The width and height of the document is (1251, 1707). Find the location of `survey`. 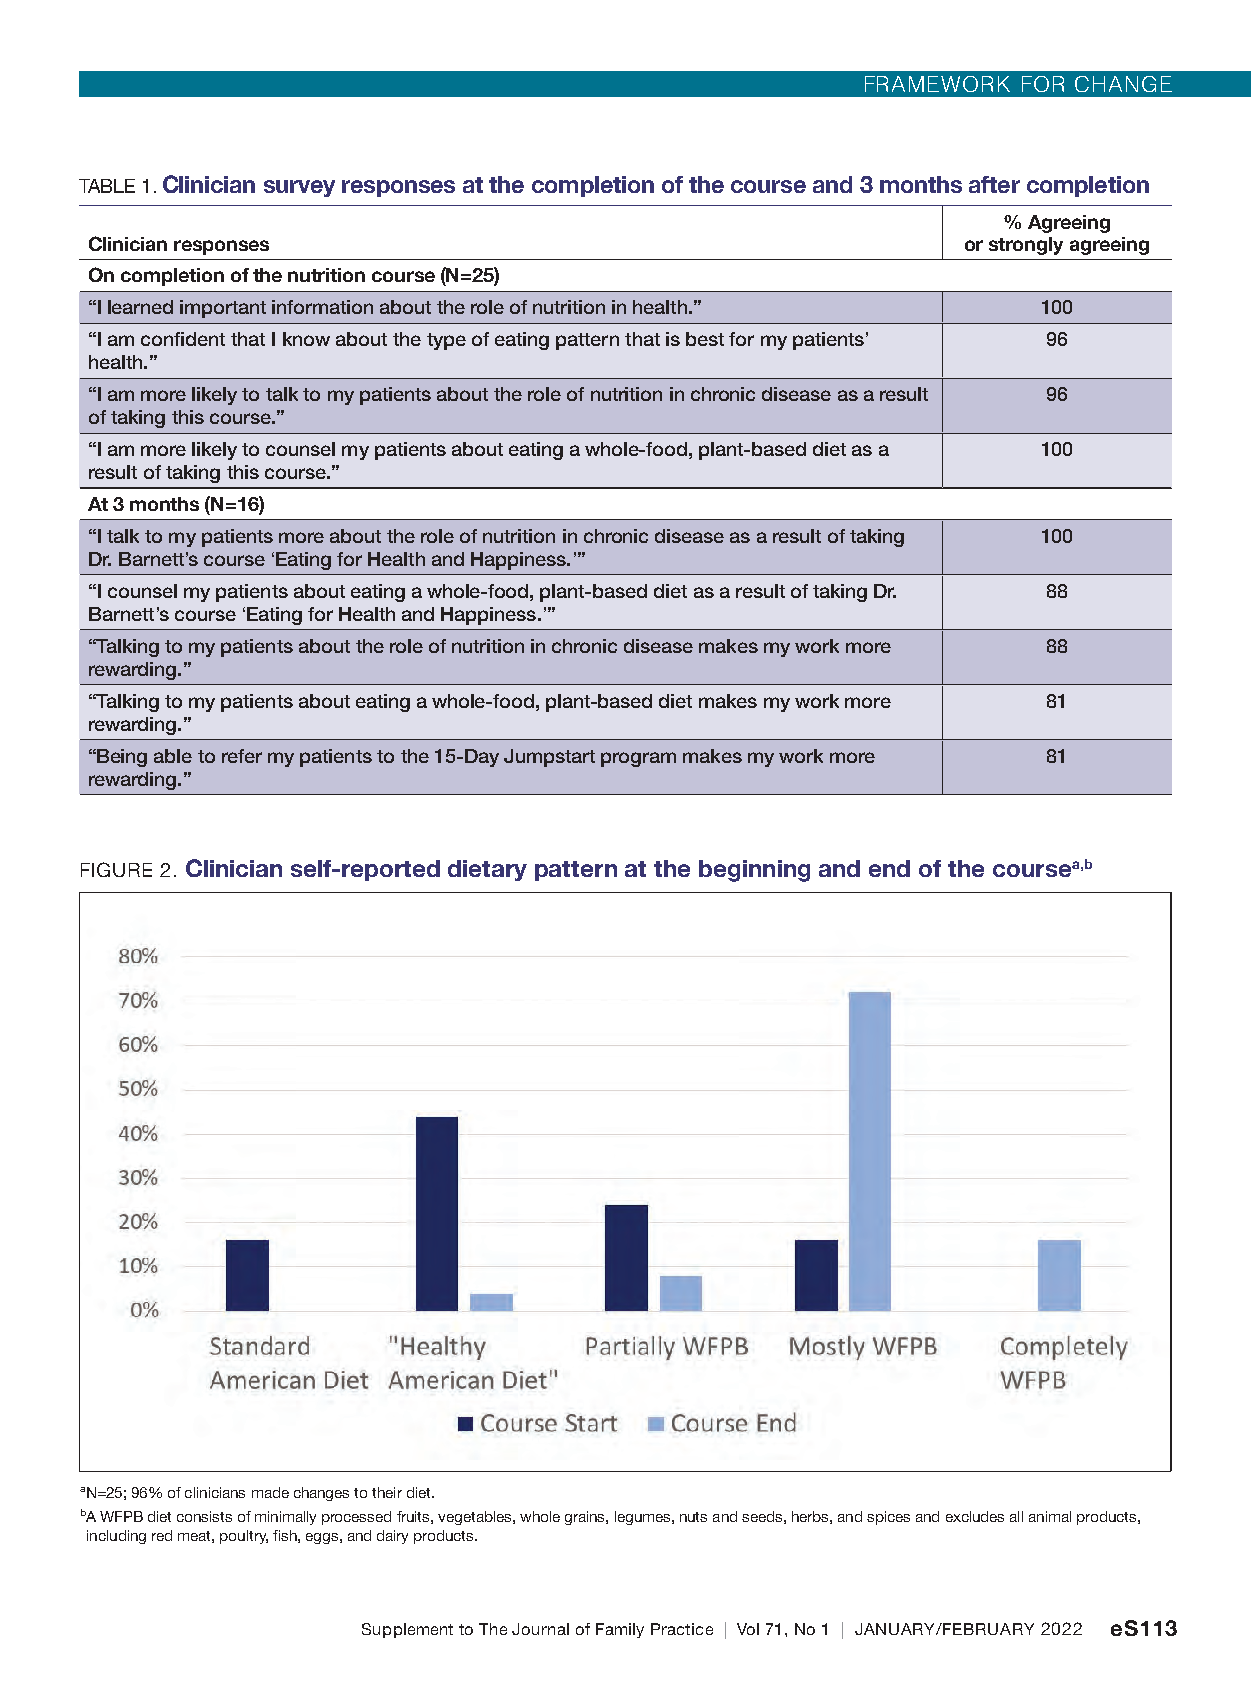

survey is located at coordinates (299, 188).
